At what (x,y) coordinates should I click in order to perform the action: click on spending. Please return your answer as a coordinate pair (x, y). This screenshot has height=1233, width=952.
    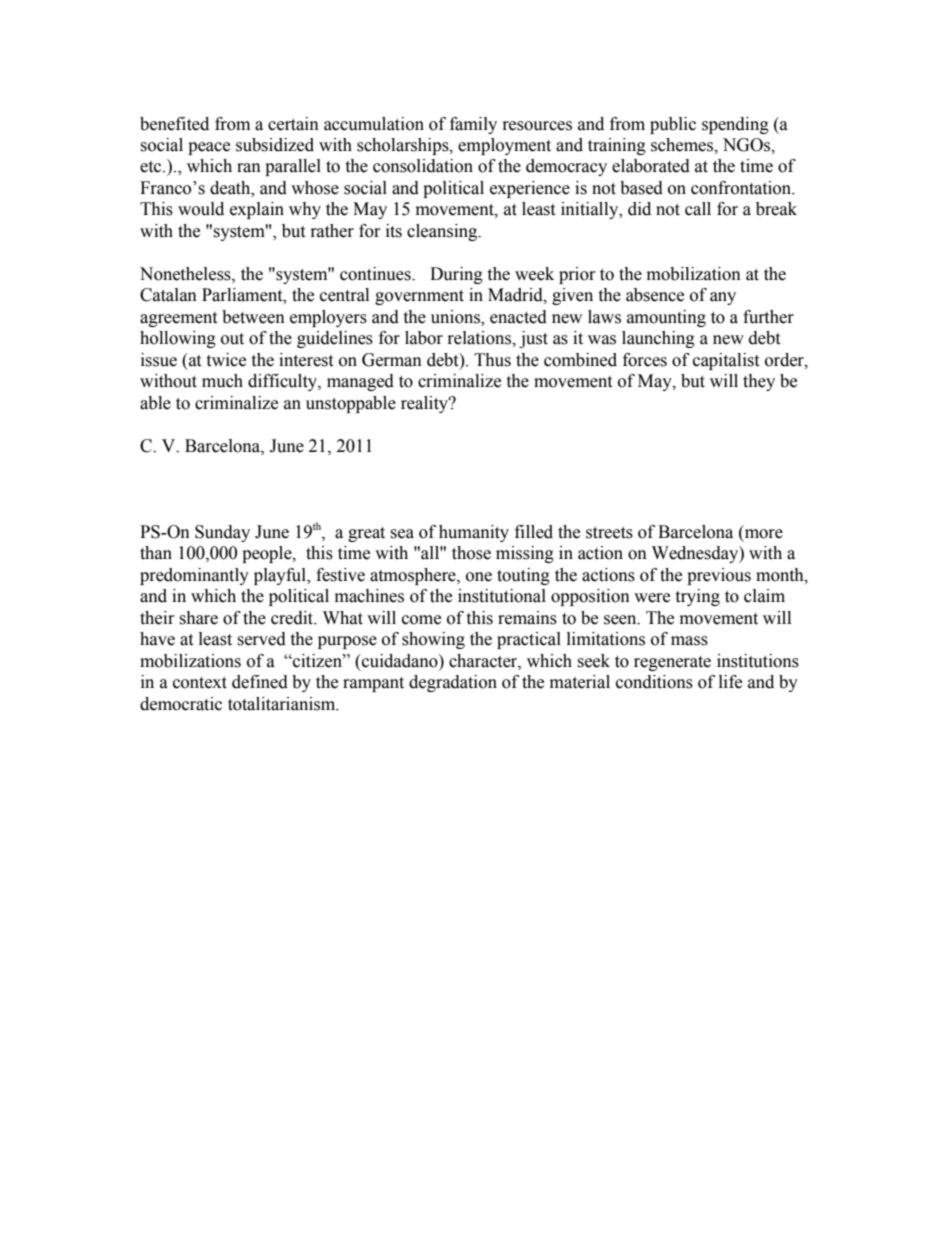
    Looking at the image, I should click on (735, 125).
